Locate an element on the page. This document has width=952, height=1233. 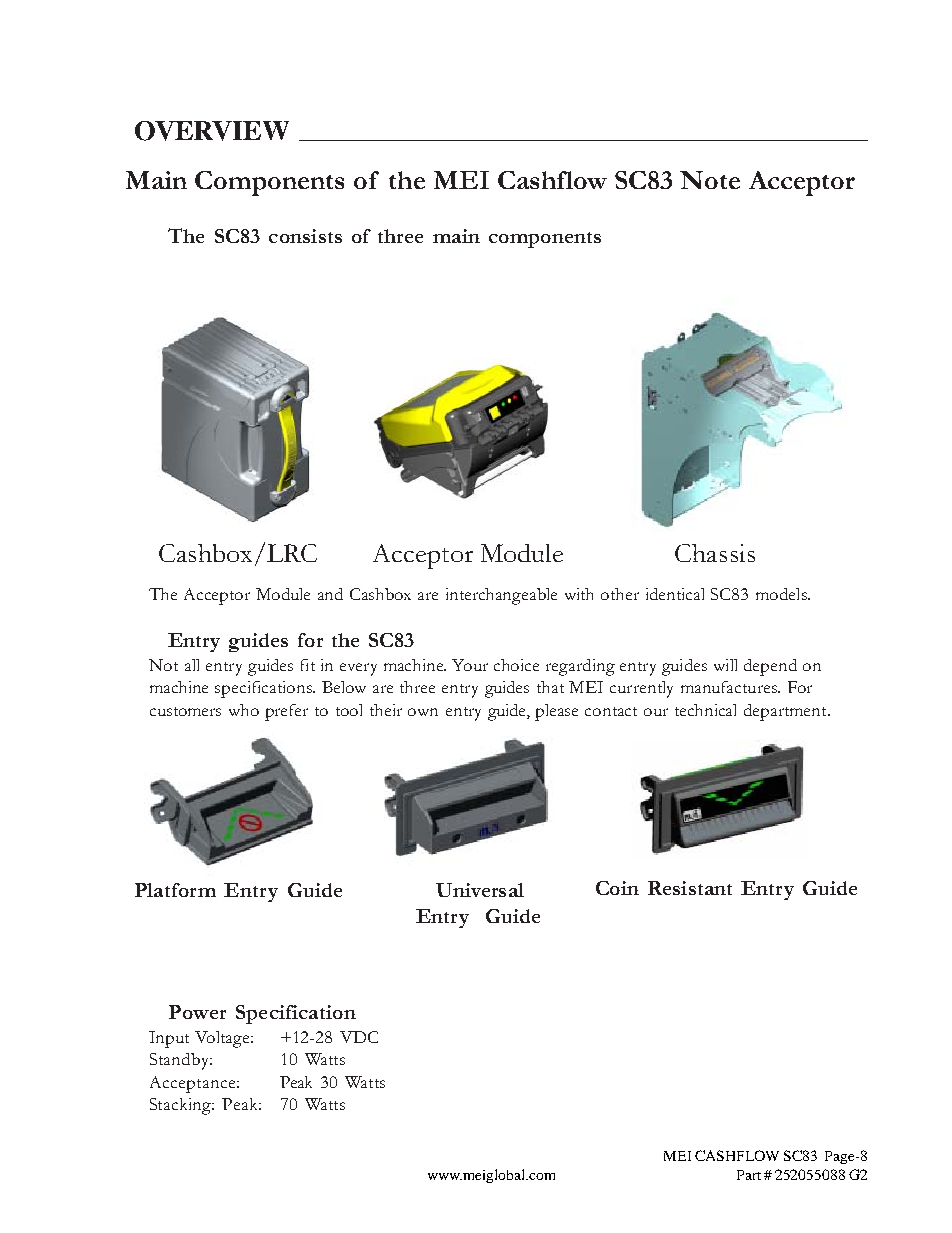
technical is located at coordinates (705, 710).
